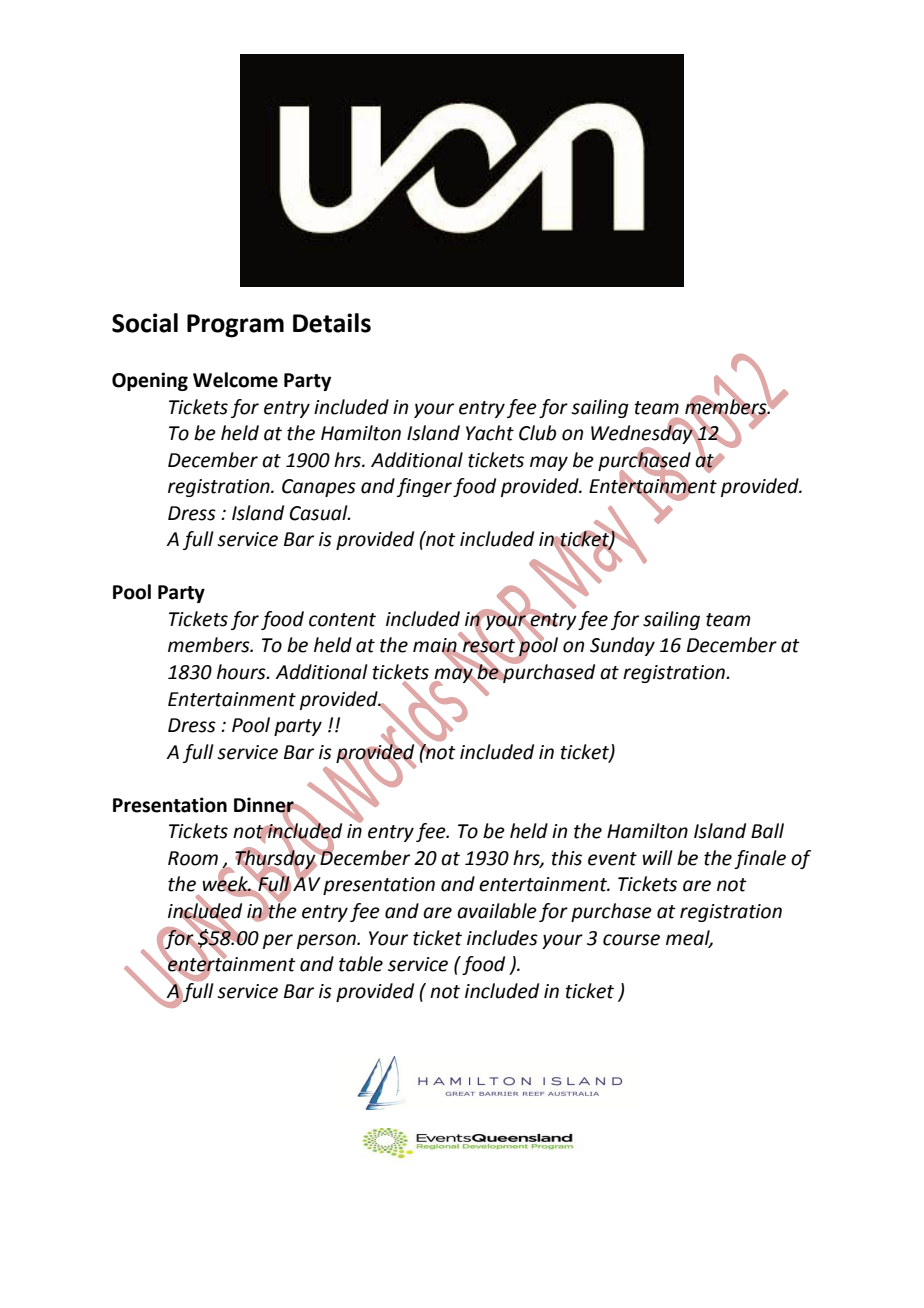  Describe the element at coordinates (537, 433) in the page. I see `Club` at that location.
